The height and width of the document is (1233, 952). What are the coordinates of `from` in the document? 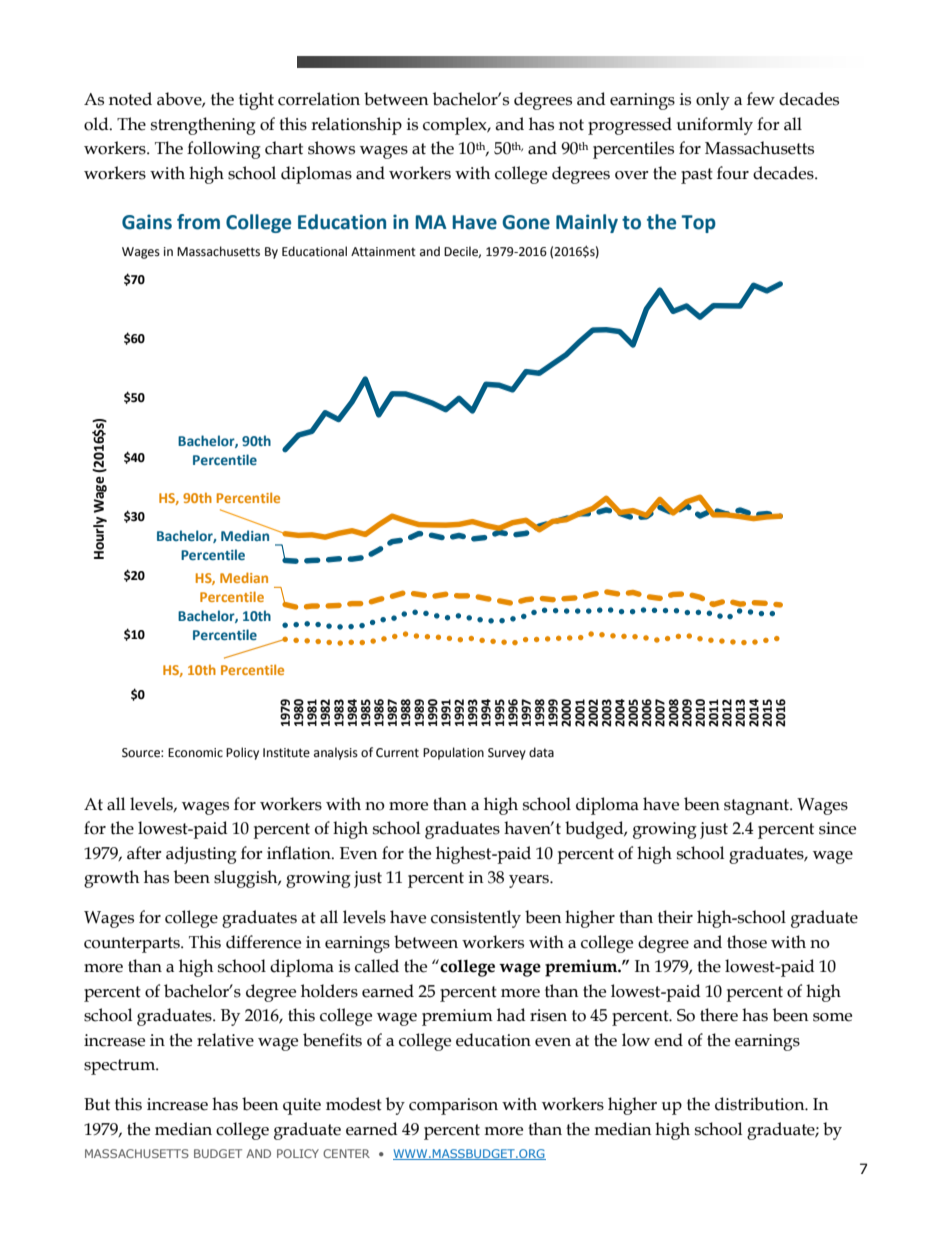 It's located at (198, 222).
